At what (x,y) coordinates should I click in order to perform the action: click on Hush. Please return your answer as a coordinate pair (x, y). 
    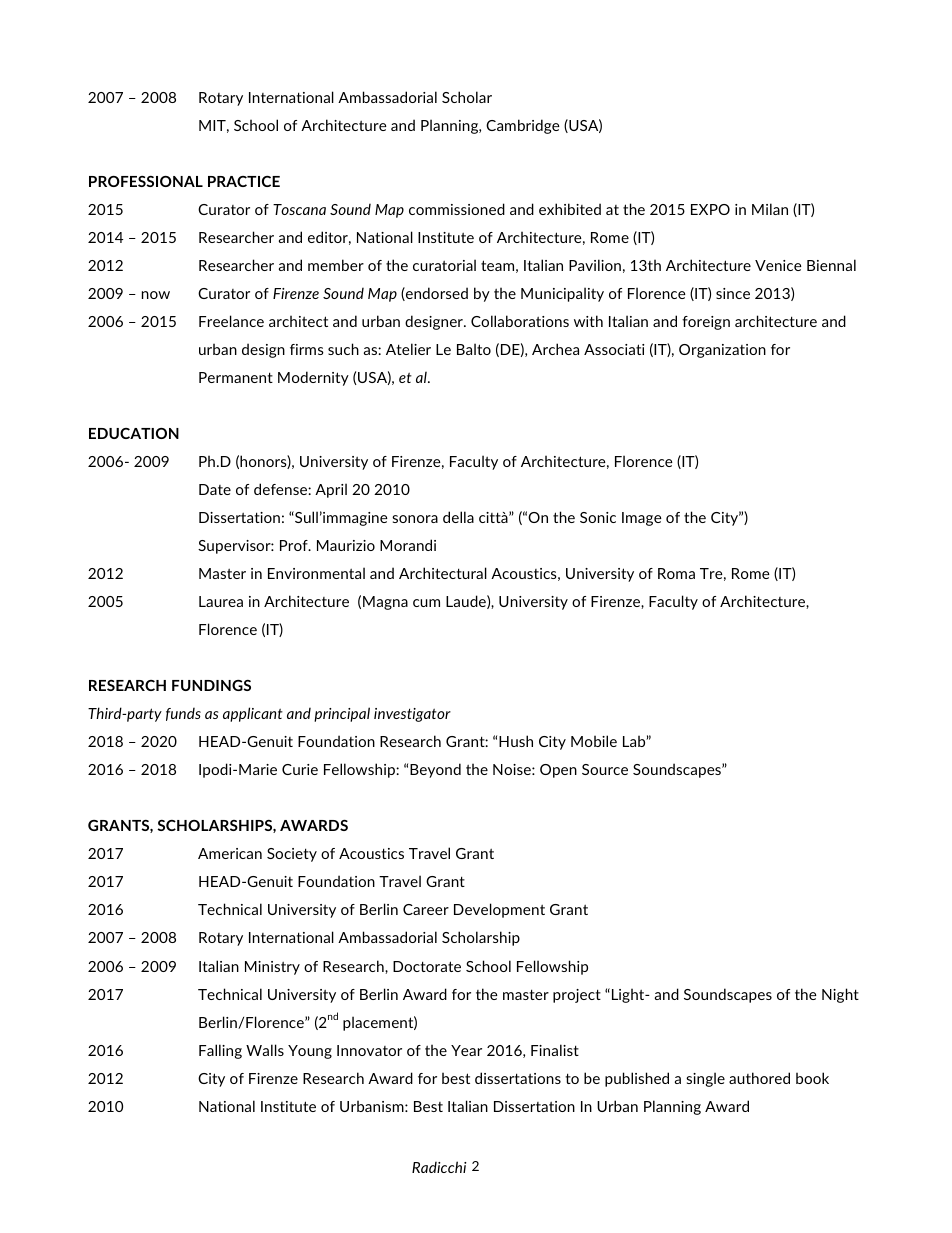
    Looking at the image, I should click on (516, 741).
